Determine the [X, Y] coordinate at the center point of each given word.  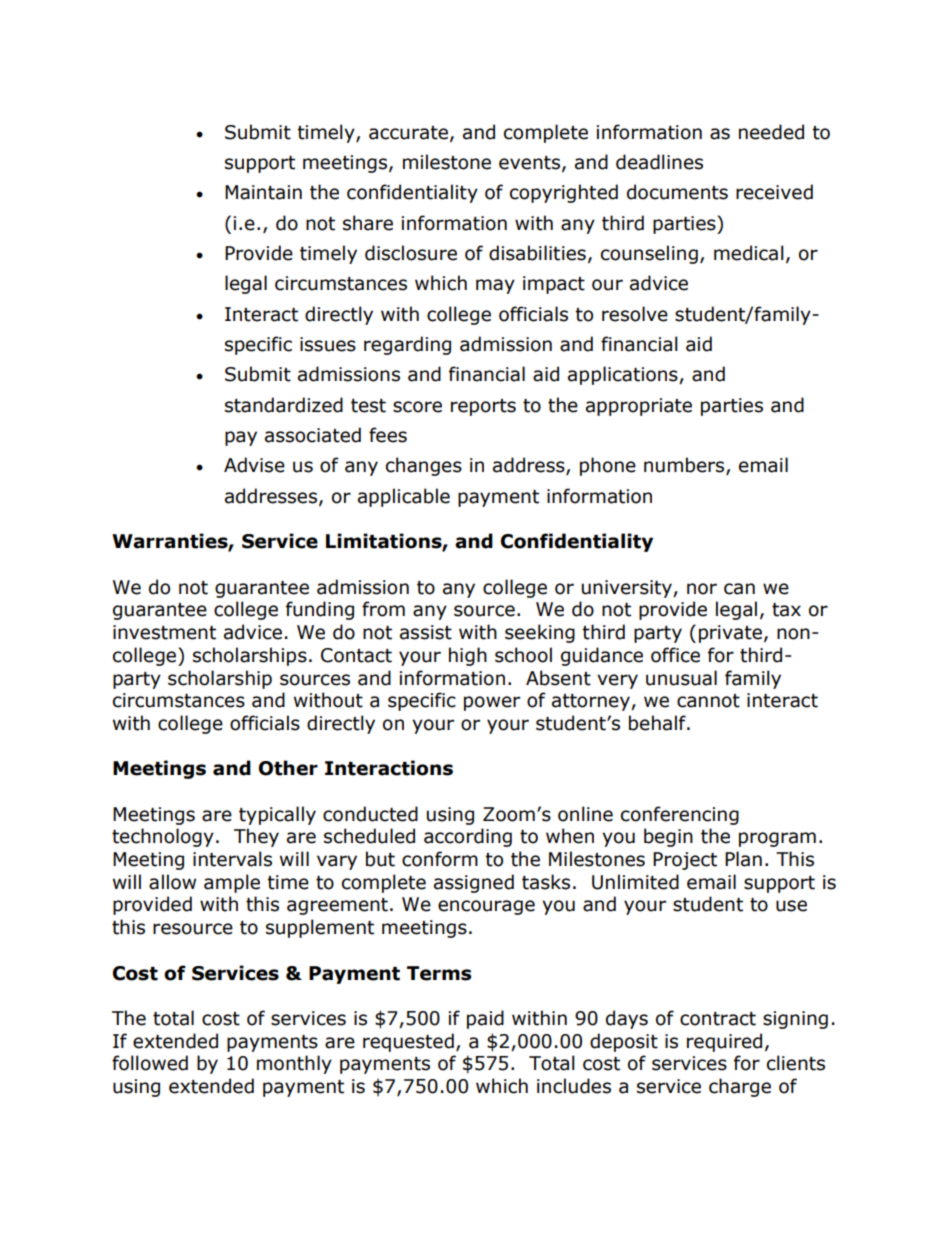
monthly [294, 1064]
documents [677, 192]
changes [424, 466]
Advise [254, 465]
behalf [658, 723]
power [492, 703]
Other [288, 768]
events [529, 163]
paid [485, 1019]
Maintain [263, 192]
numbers [685, 466]
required [724, 1042]
